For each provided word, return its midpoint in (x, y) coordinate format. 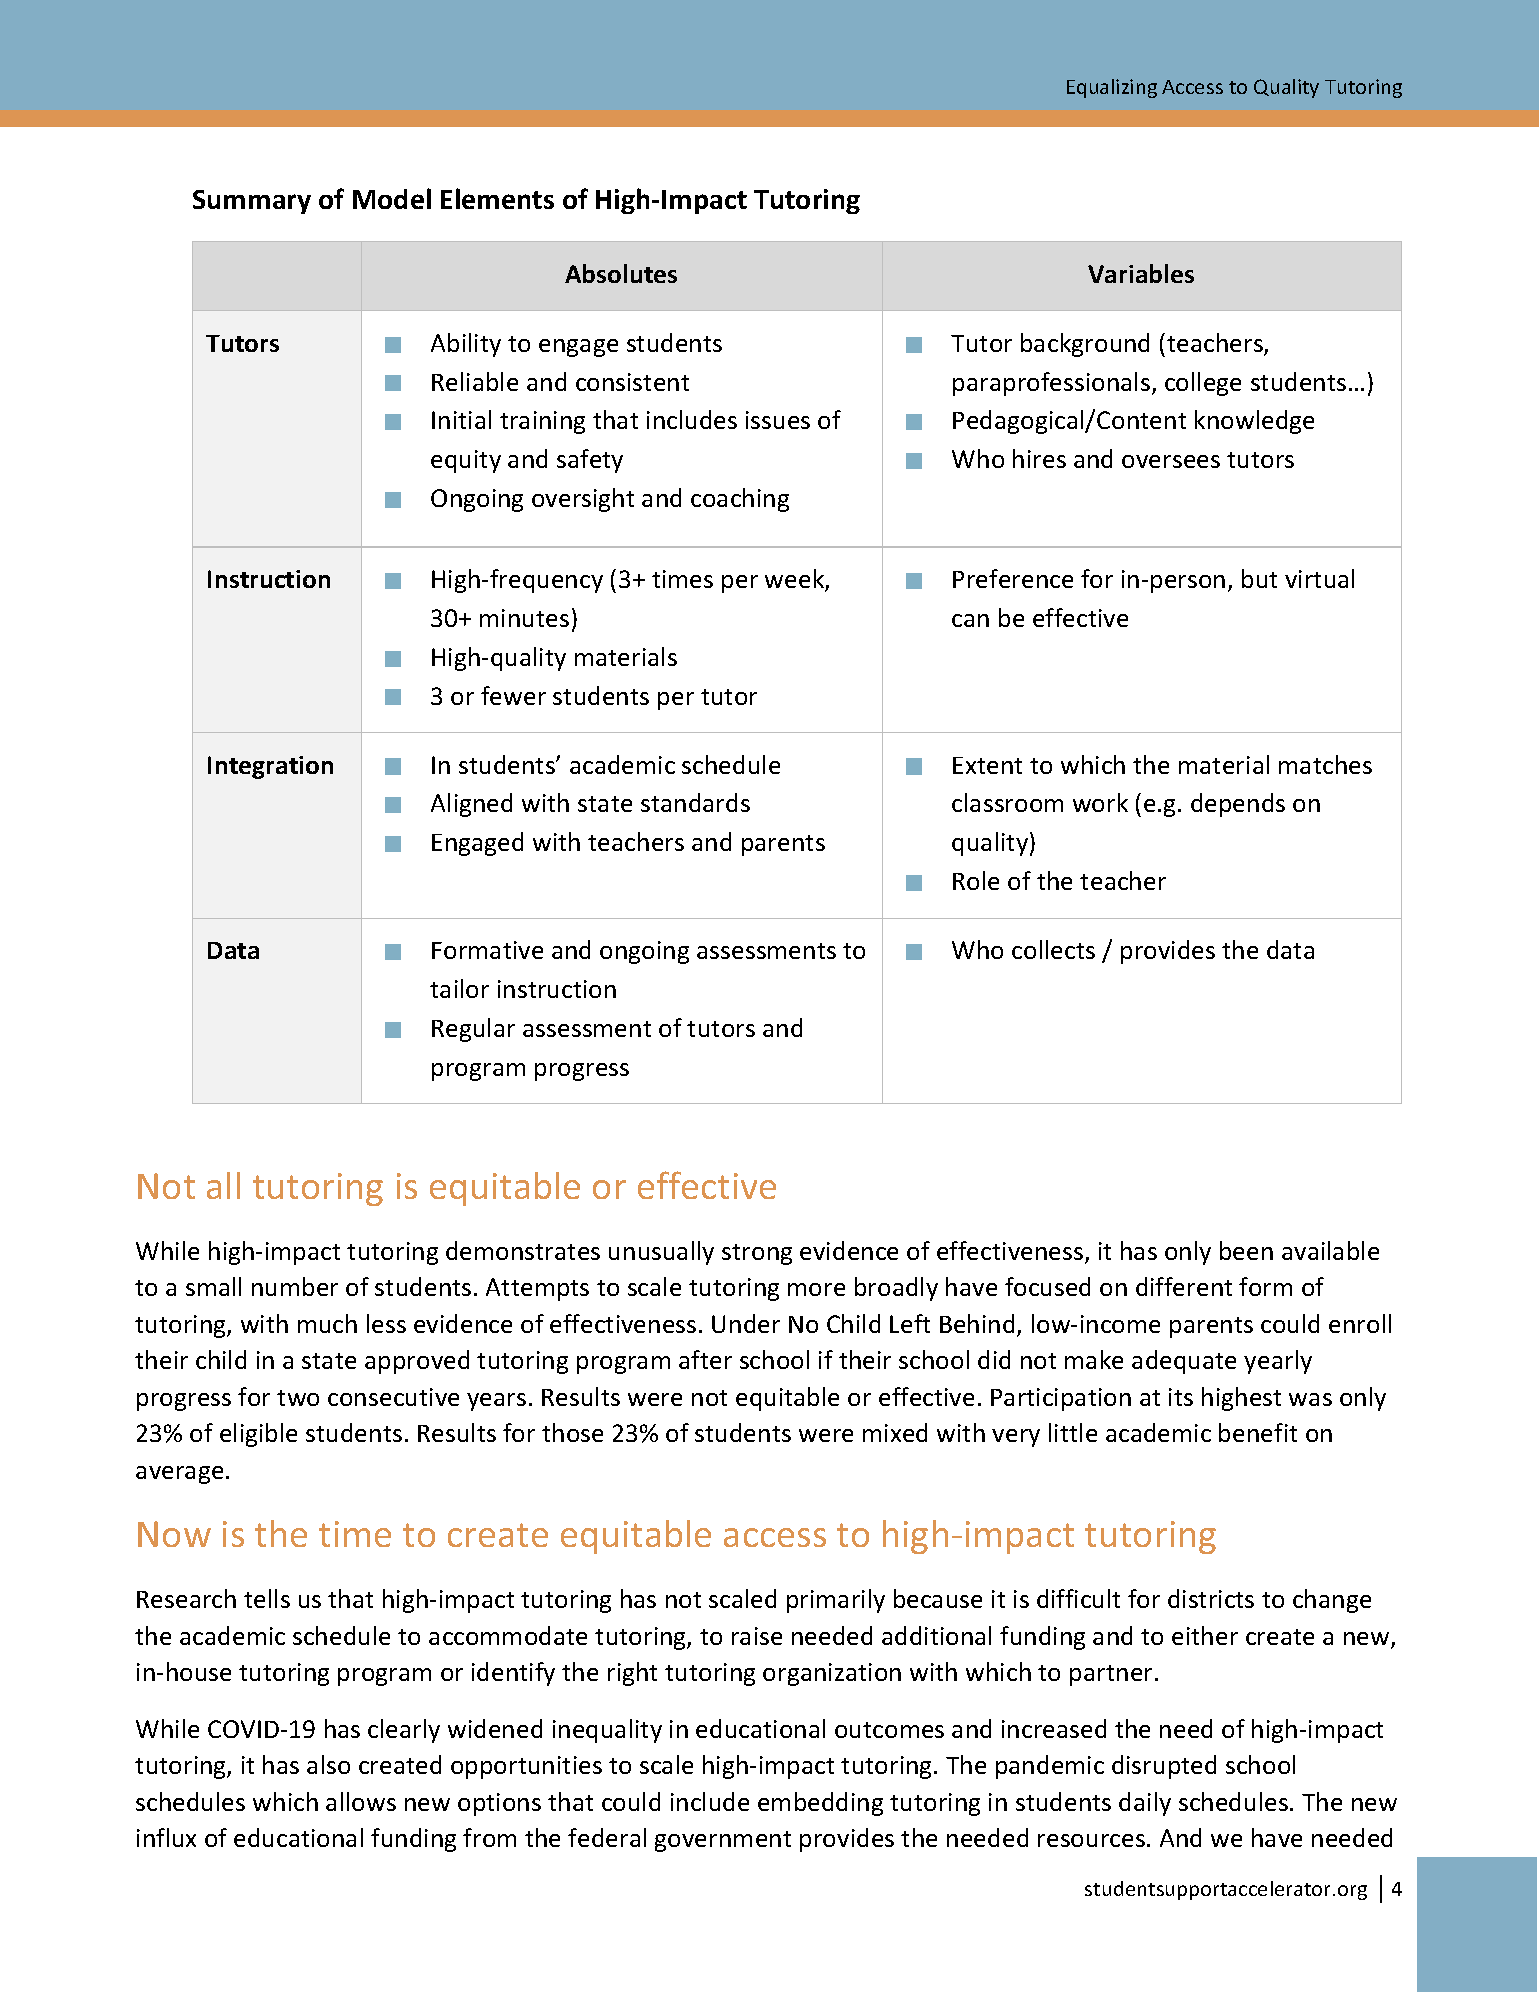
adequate (1184, 1362)
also (328, 1764)
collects (1053, 949)
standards (695, 802)
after (705, 1359)
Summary (252, 202)
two (298, 1398)
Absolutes (621, 273)
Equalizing (1112, 88)
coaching (740, 500)
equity (466, 461)
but (1259, 578)
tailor (459, 988)
